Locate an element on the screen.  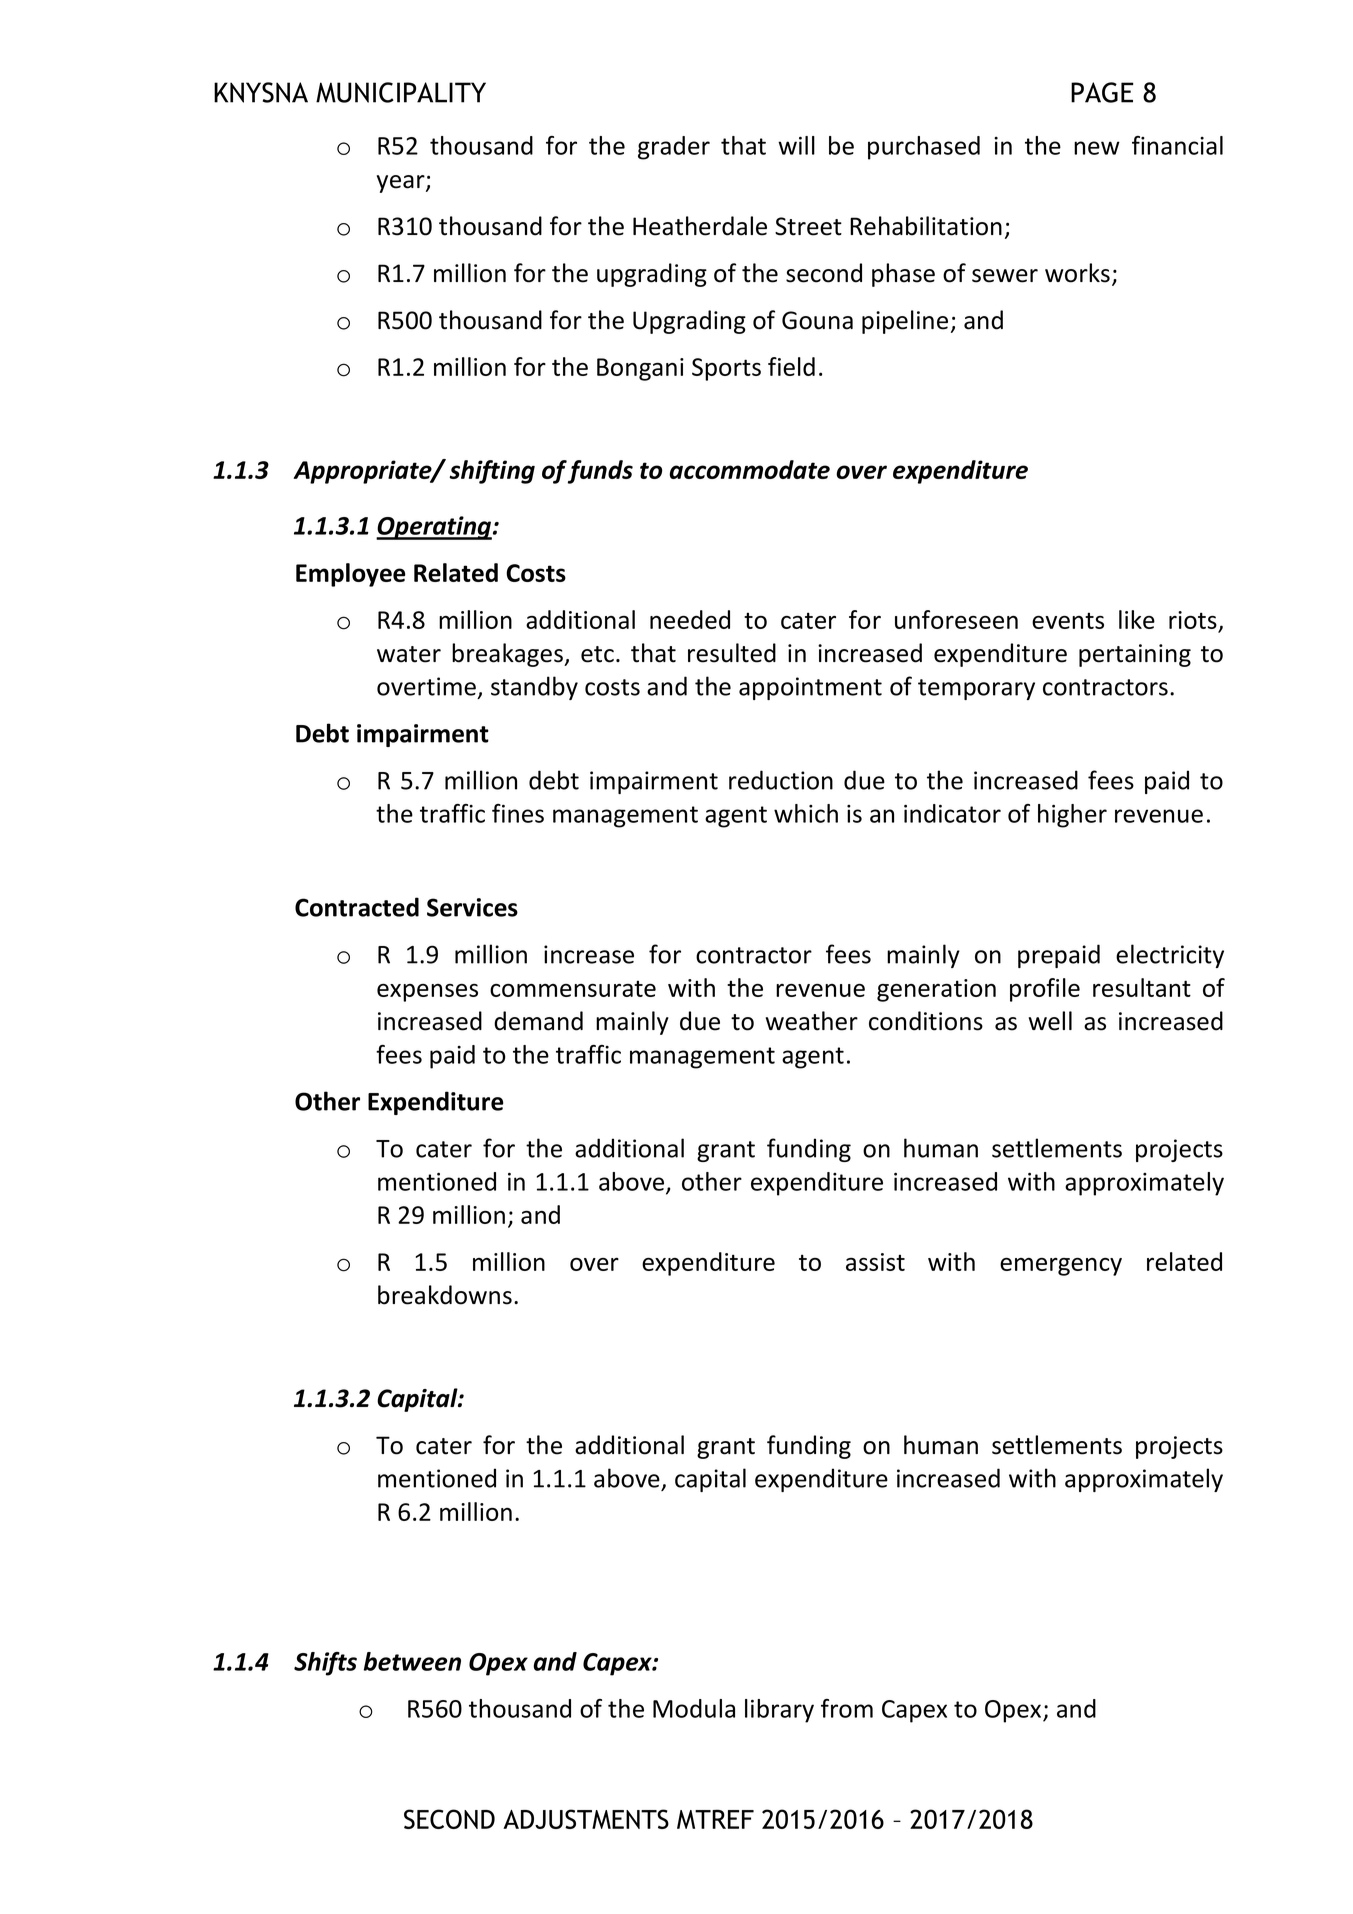
new is located at coordinates (1097, 148).
